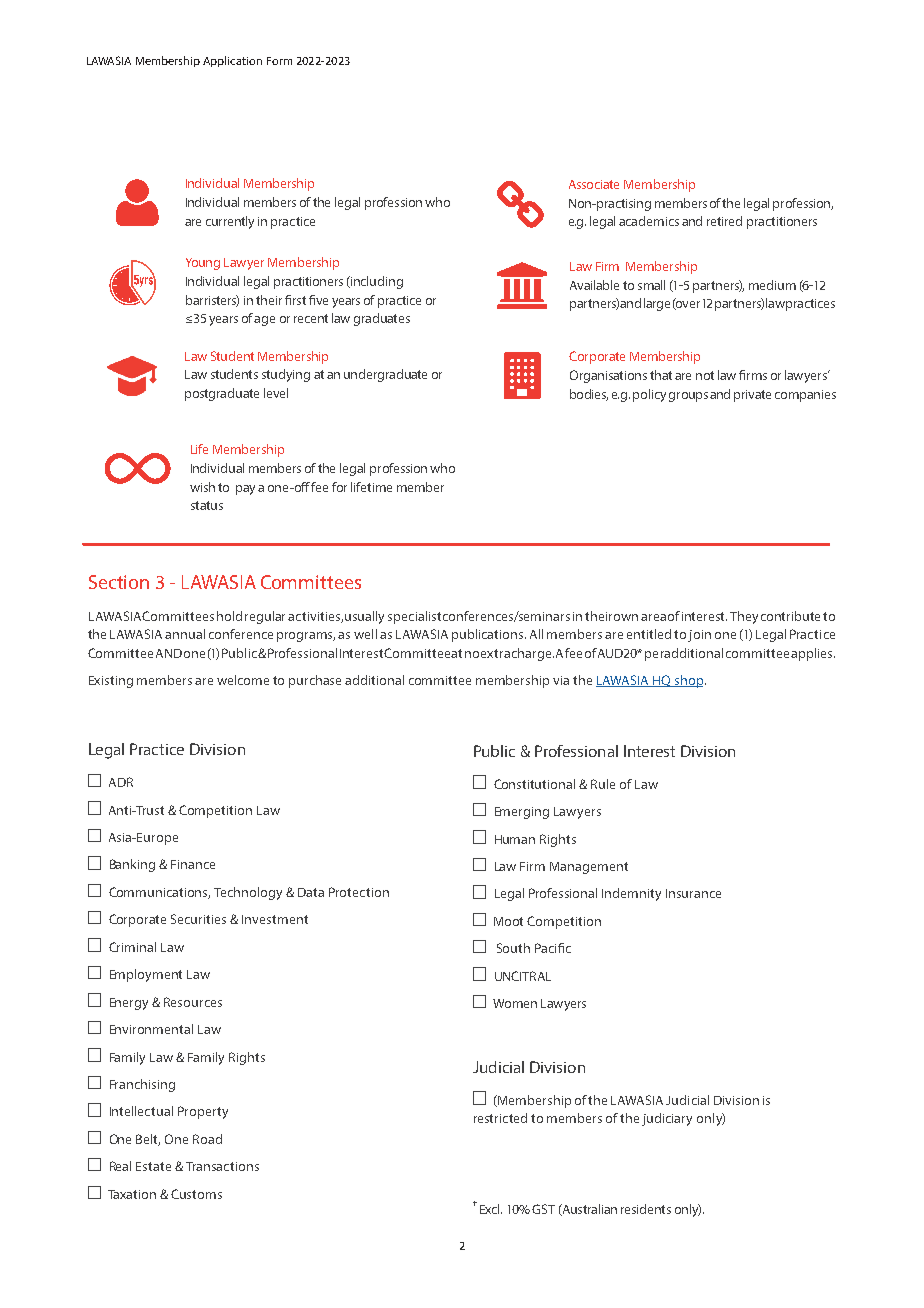 This screenshot has width=924, height=1308. I want to click on Customs, so click(196, 1194).
